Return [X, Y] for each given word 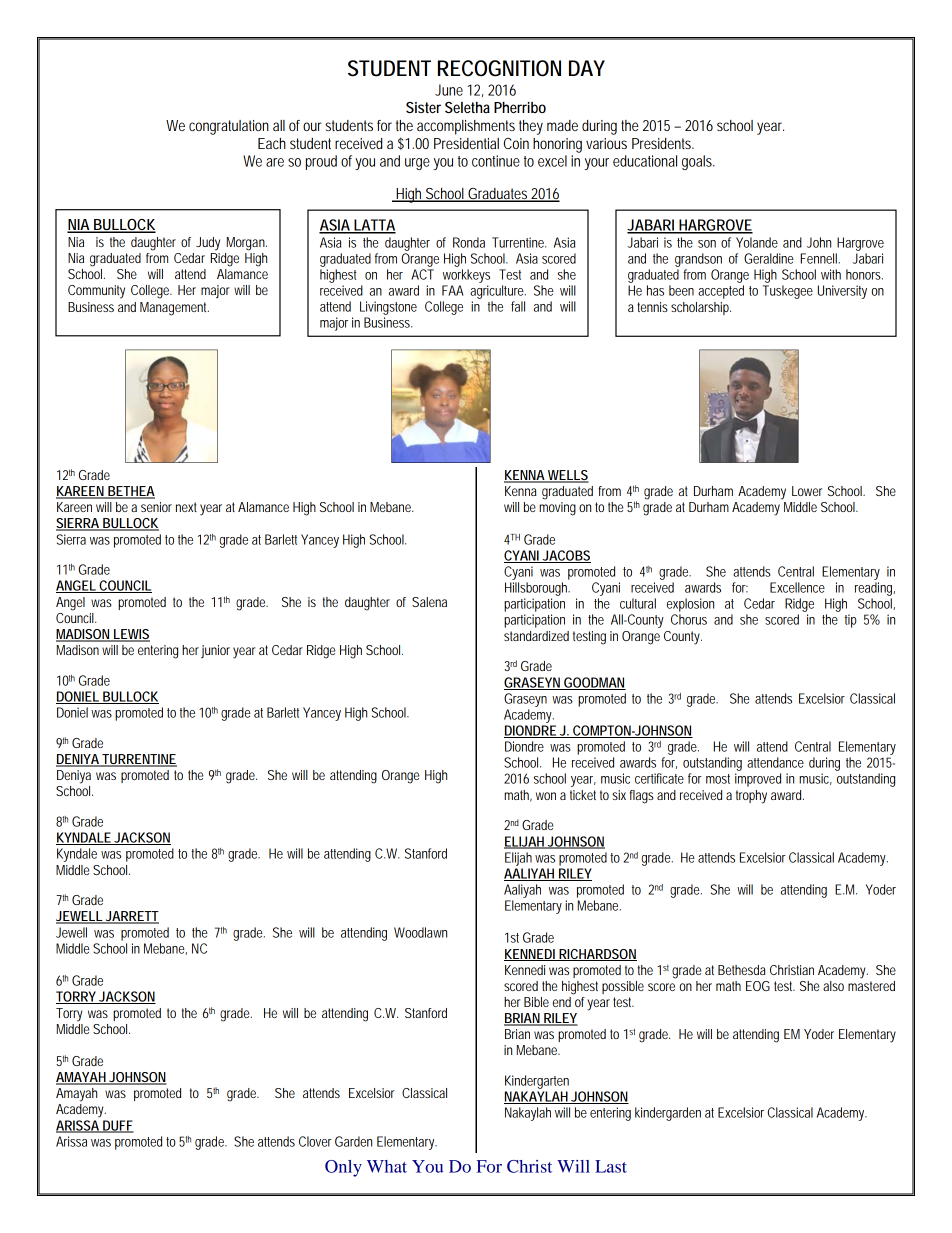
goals [698, 162]
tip [851, 621]
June [449, 90]
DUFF [117, 1126]
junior [215, 651]
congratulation [229, 127]
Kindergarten [537, 1082]
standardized [536, 636]
